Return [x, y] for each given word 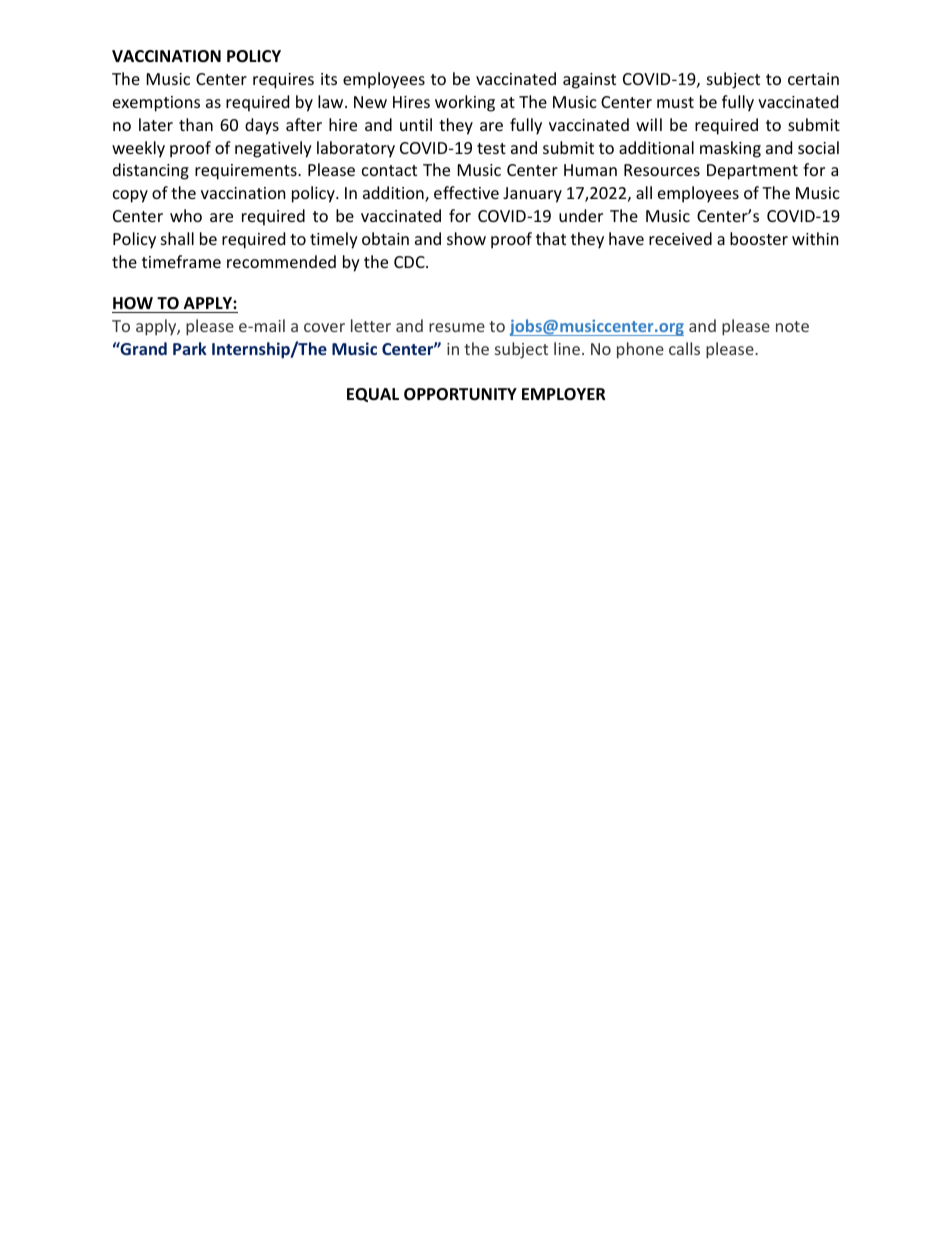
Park [190, 348]
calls [684, 348]
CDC [410, 262]
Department [752, 172]
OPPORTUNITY [460, 394]
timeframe [181, 261]
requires [283, 81]
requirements [247, 172]
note [792, 326]
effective [466, 192]
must [675, 102]
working [465, 103]
